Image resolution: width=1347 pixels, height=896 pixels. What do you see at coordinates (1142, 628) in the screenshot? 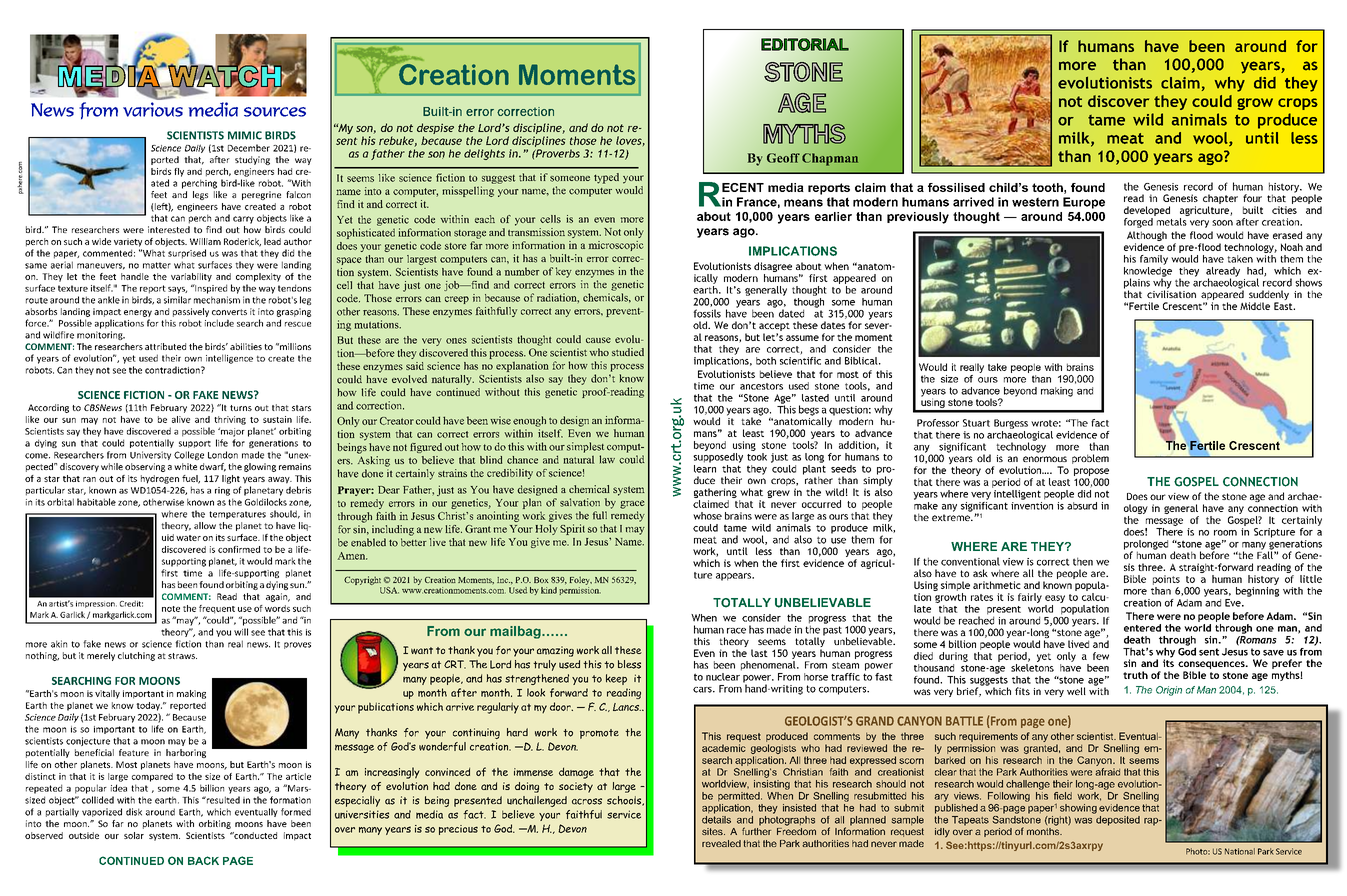
I see `entered` at bounding box center [1142, 628].
